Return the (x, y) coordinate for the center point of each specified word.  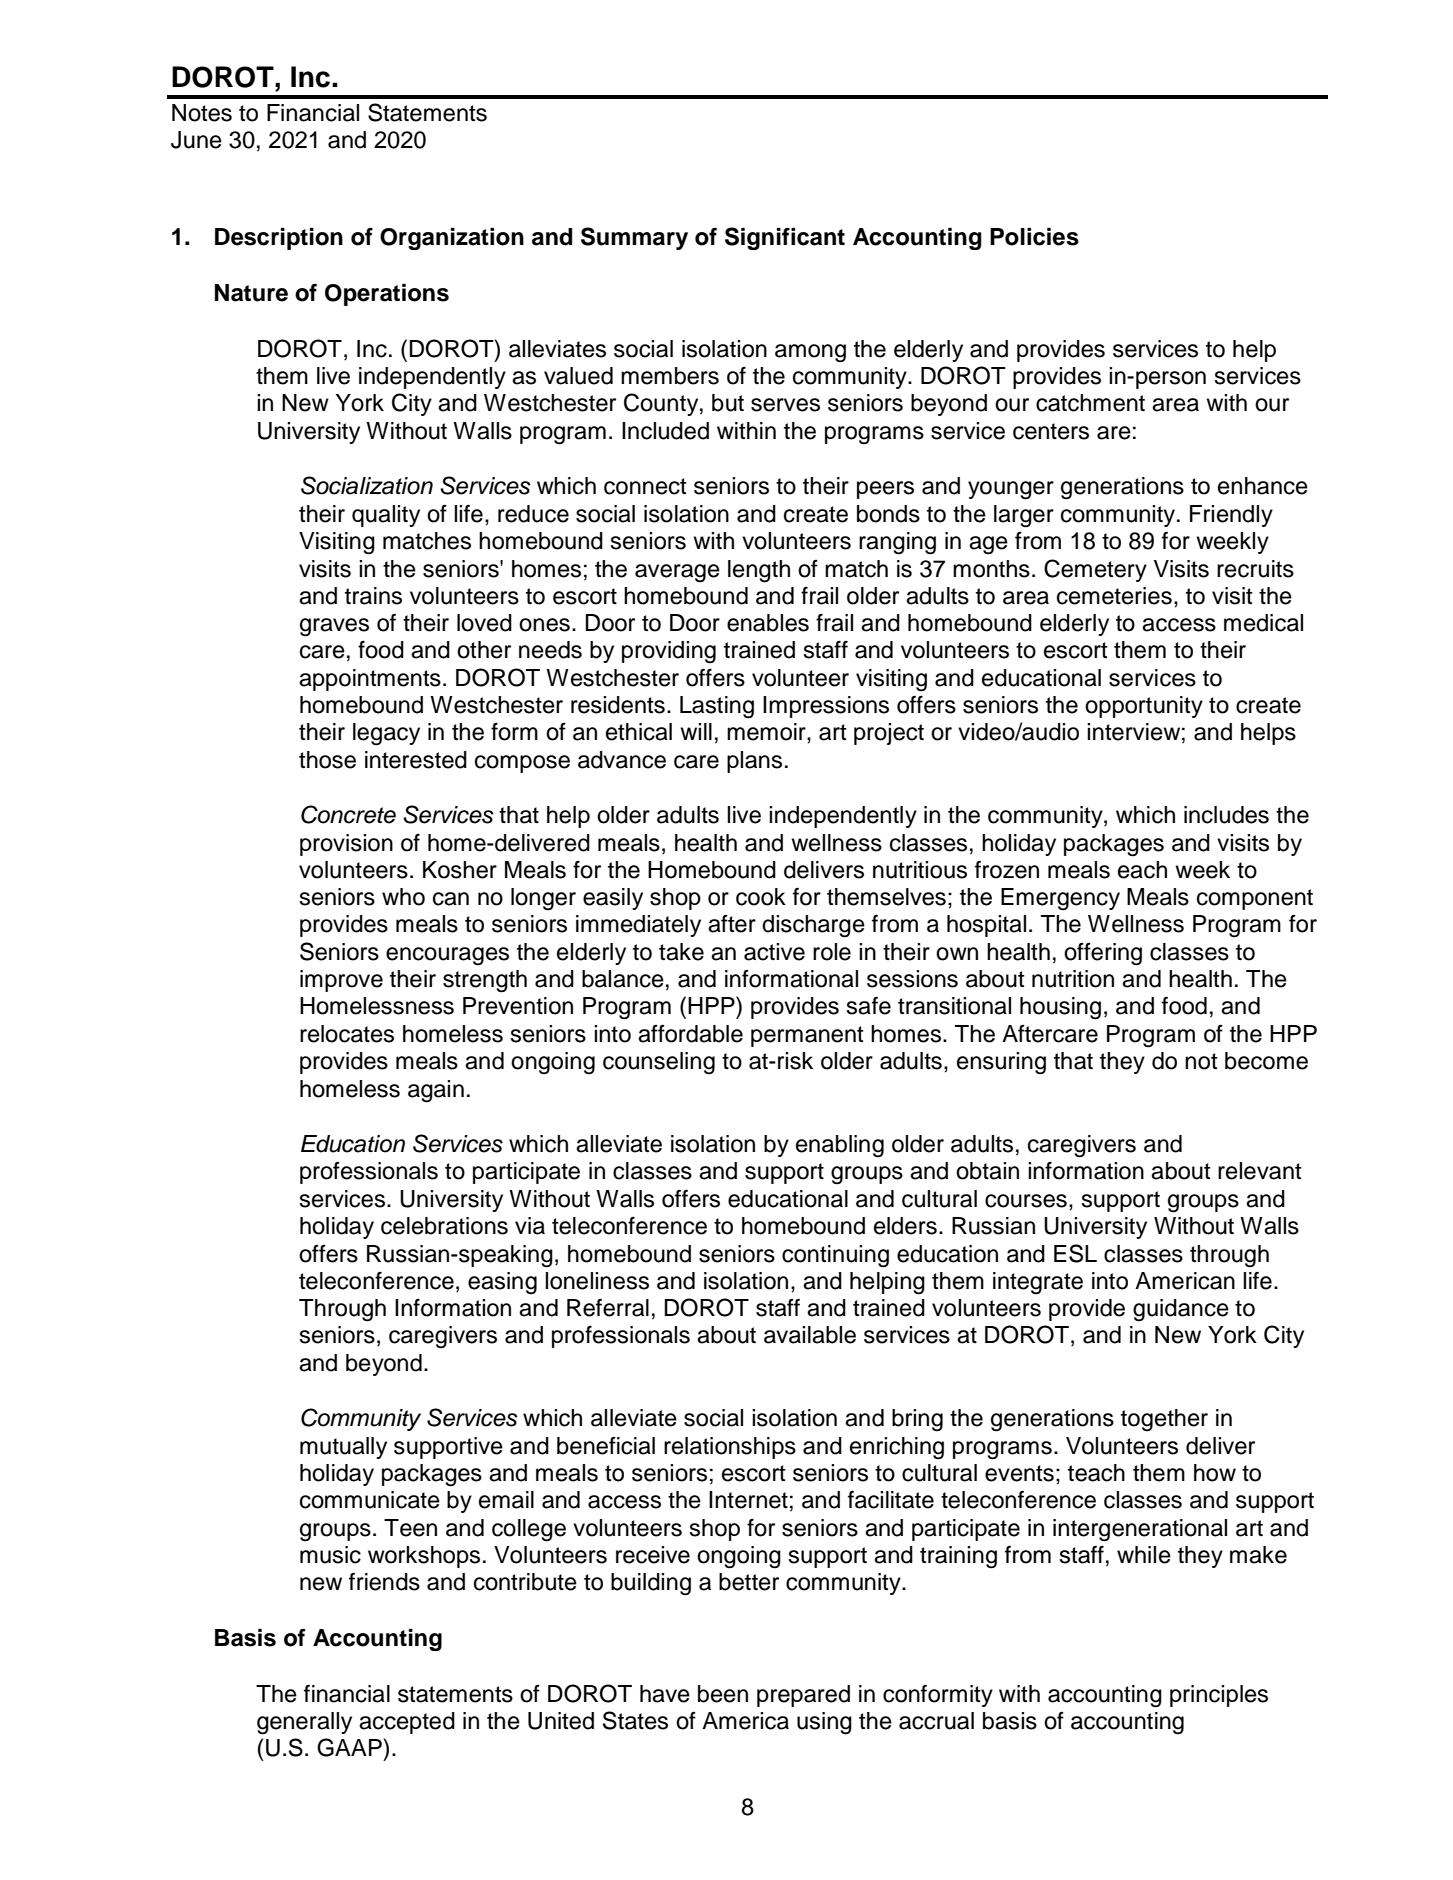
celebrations (444, 1226)
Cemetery (1095, 570)
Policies (1034, 237)
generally (304, 1723)
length (759, 571)
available (810, 1335)
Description (279, 239)
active (774, 952)
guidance (1181, 1310)
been (723, 1694)
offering (1103, 954)
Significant (785, 238)
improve (341, 981)
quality (386, 516)
